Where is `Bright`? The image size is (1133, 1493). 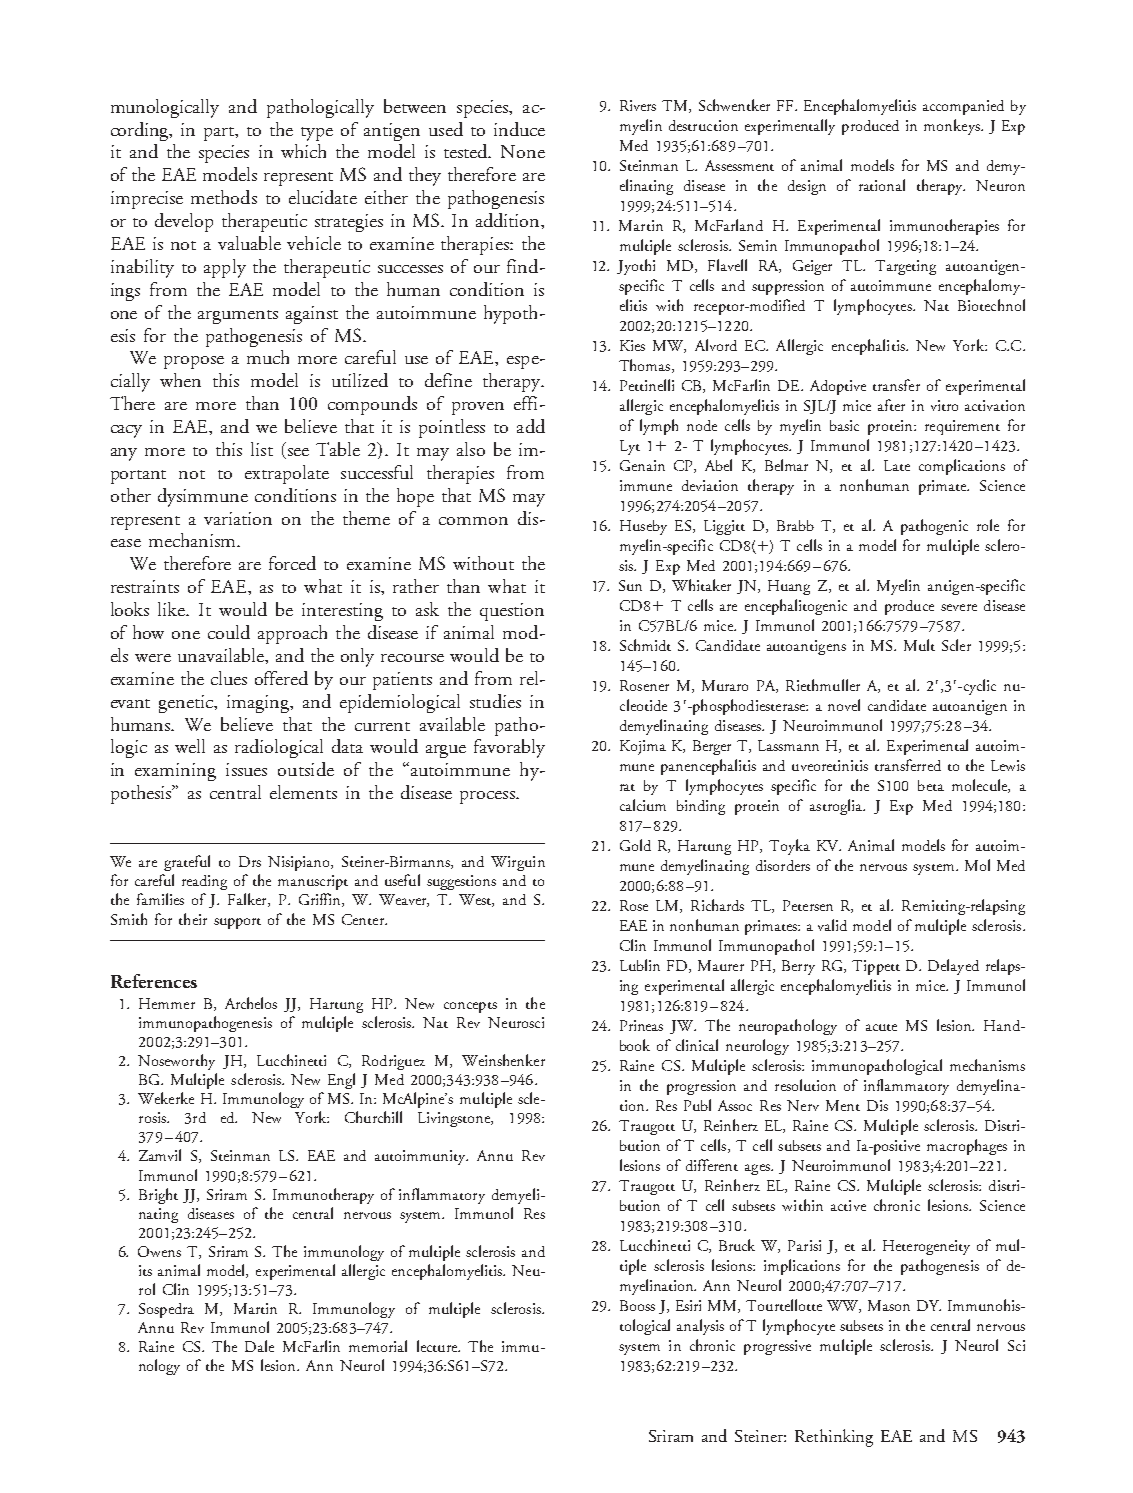 Bright is located at coordinates (158, 1196).
